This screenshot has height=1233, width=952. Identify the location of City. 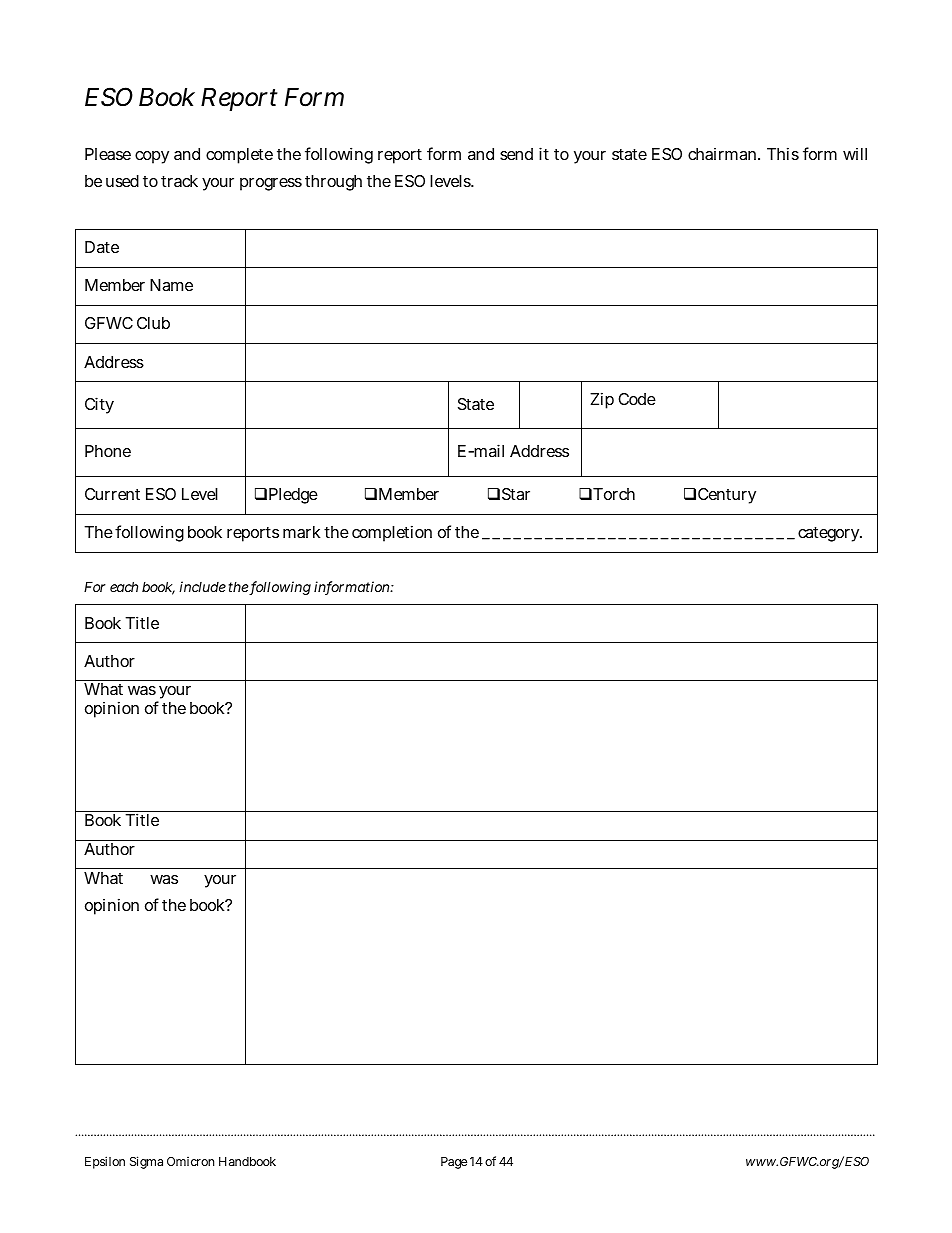
(99, 405).
